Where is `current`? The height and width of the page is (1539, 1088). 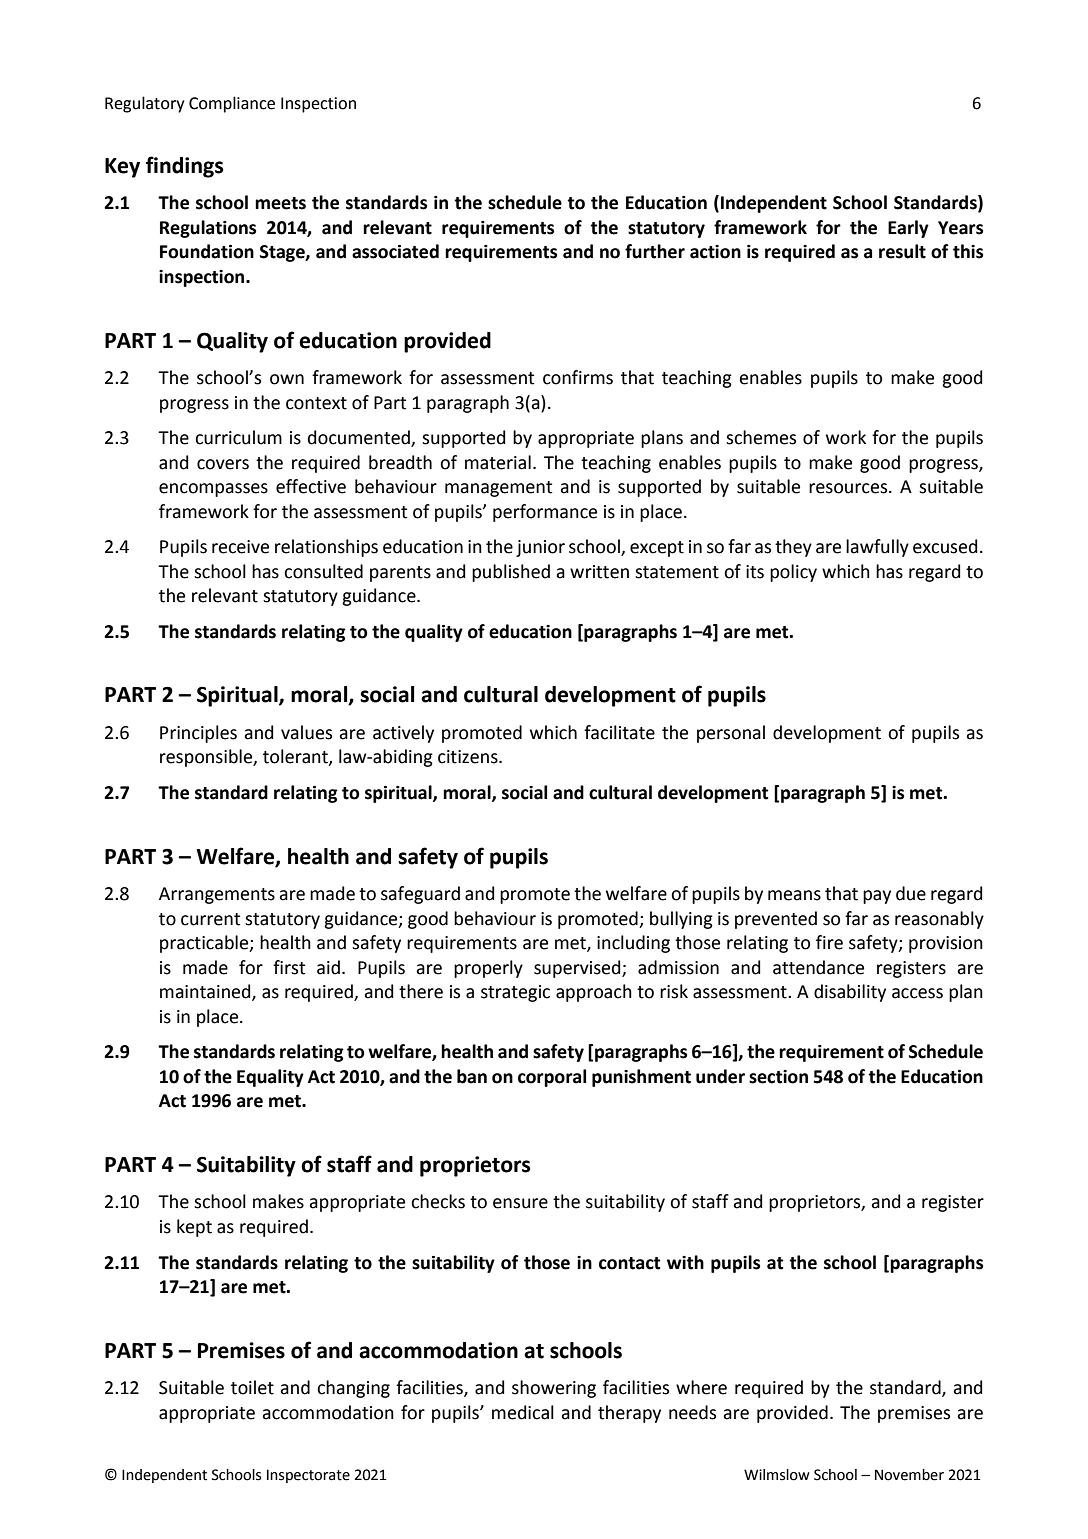
current is located at coordinates (210, 919).
